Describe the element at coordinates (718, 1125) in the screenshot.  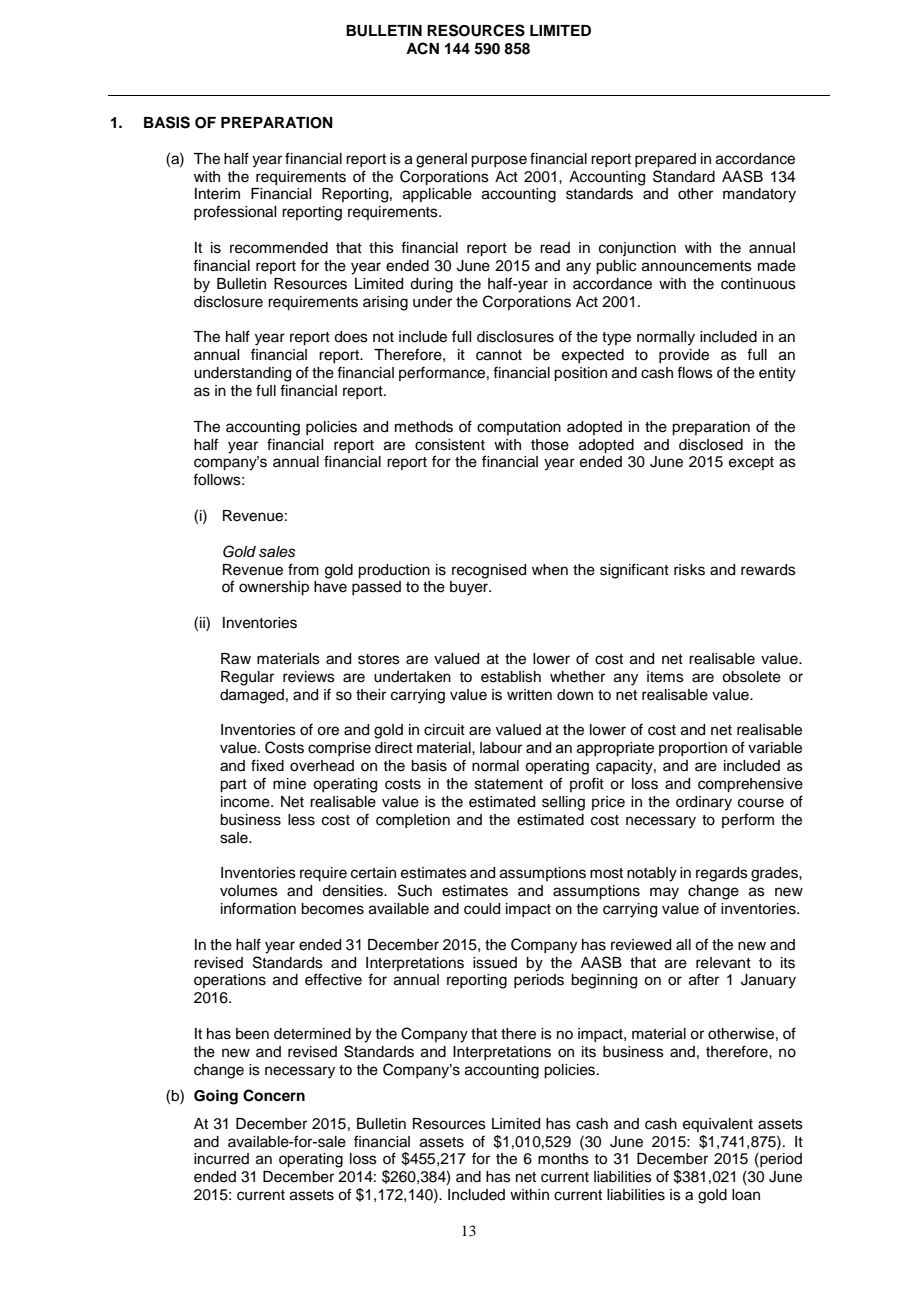
I see `equivalent` at that location.
